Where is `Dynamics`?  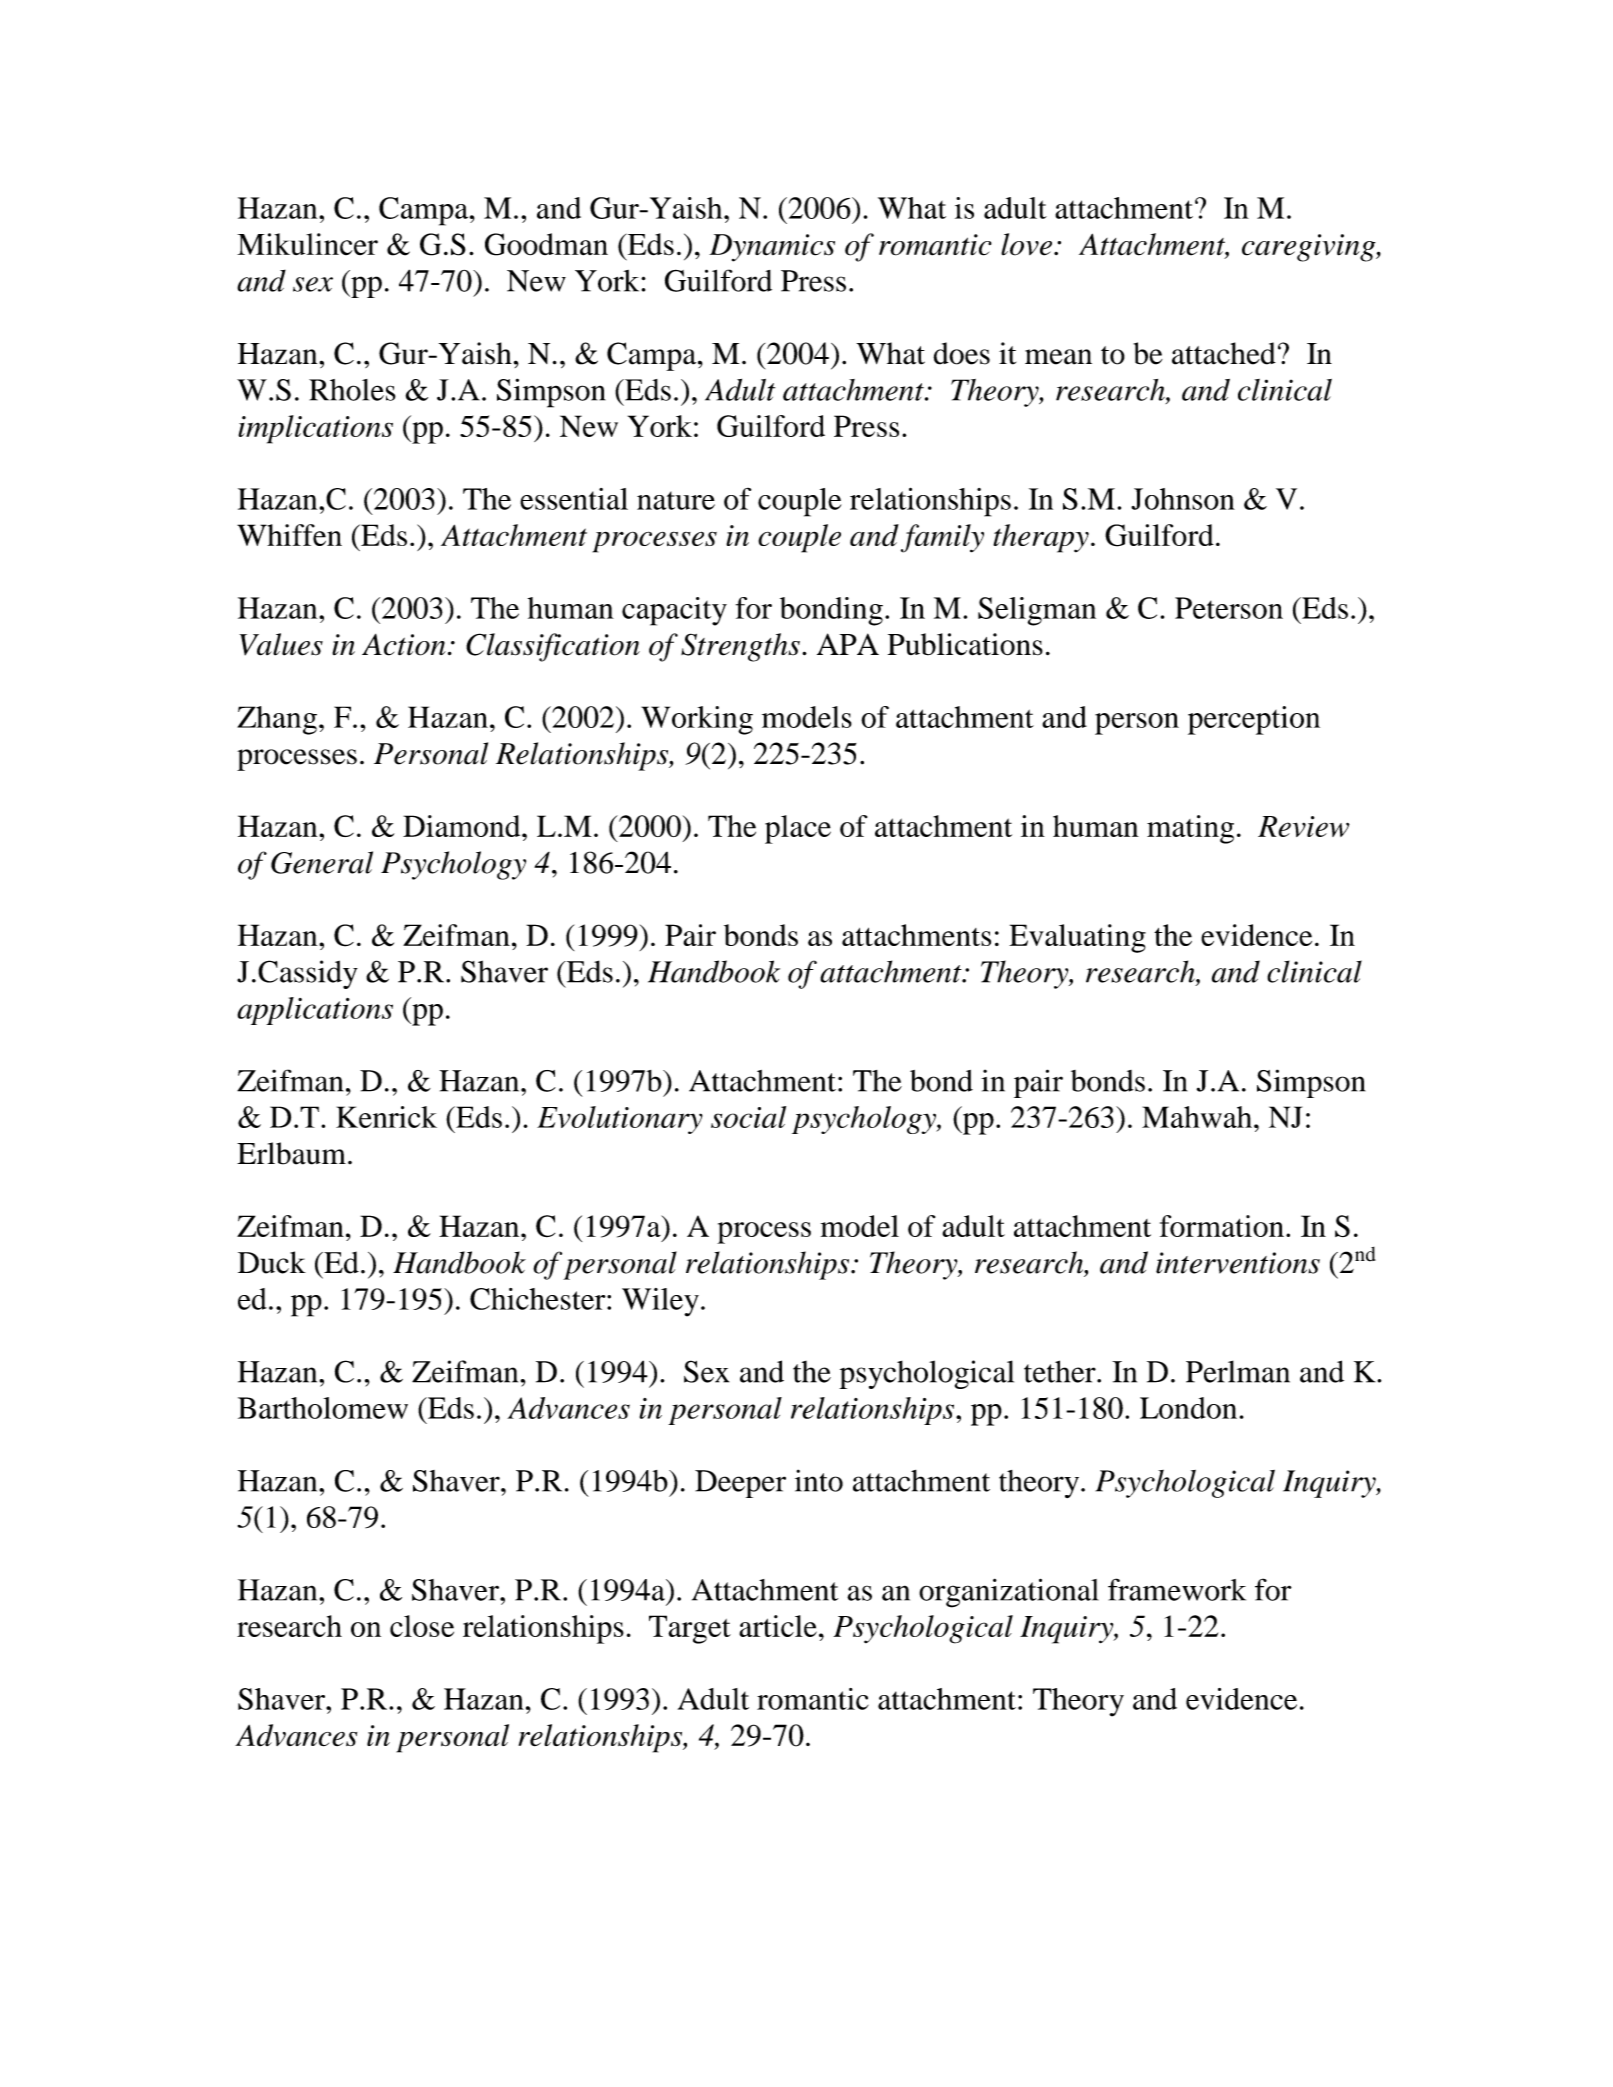 Dynamics is located at coordinates (772, 248).
